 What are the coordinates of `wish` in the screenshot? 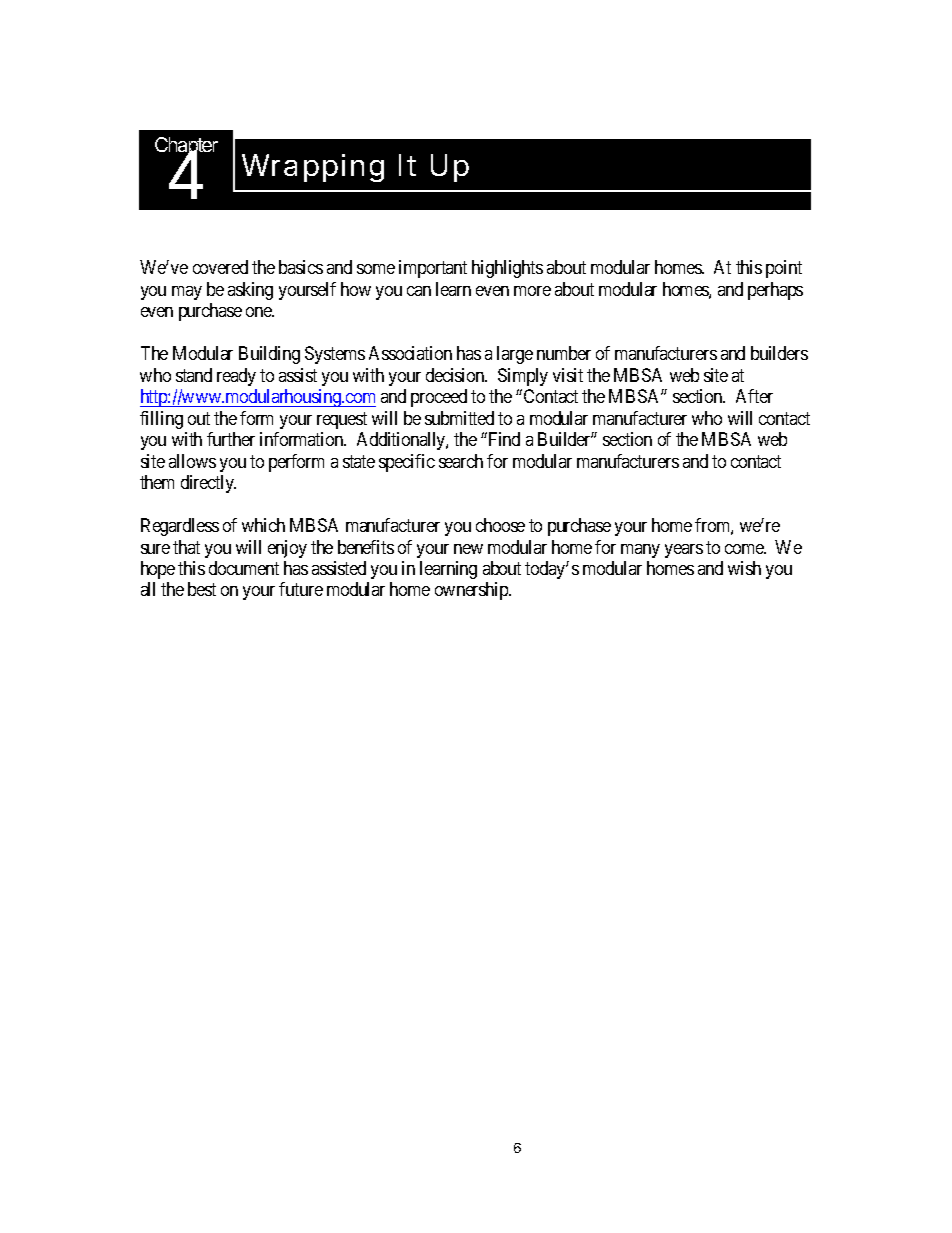 It's located at (744, 568).
